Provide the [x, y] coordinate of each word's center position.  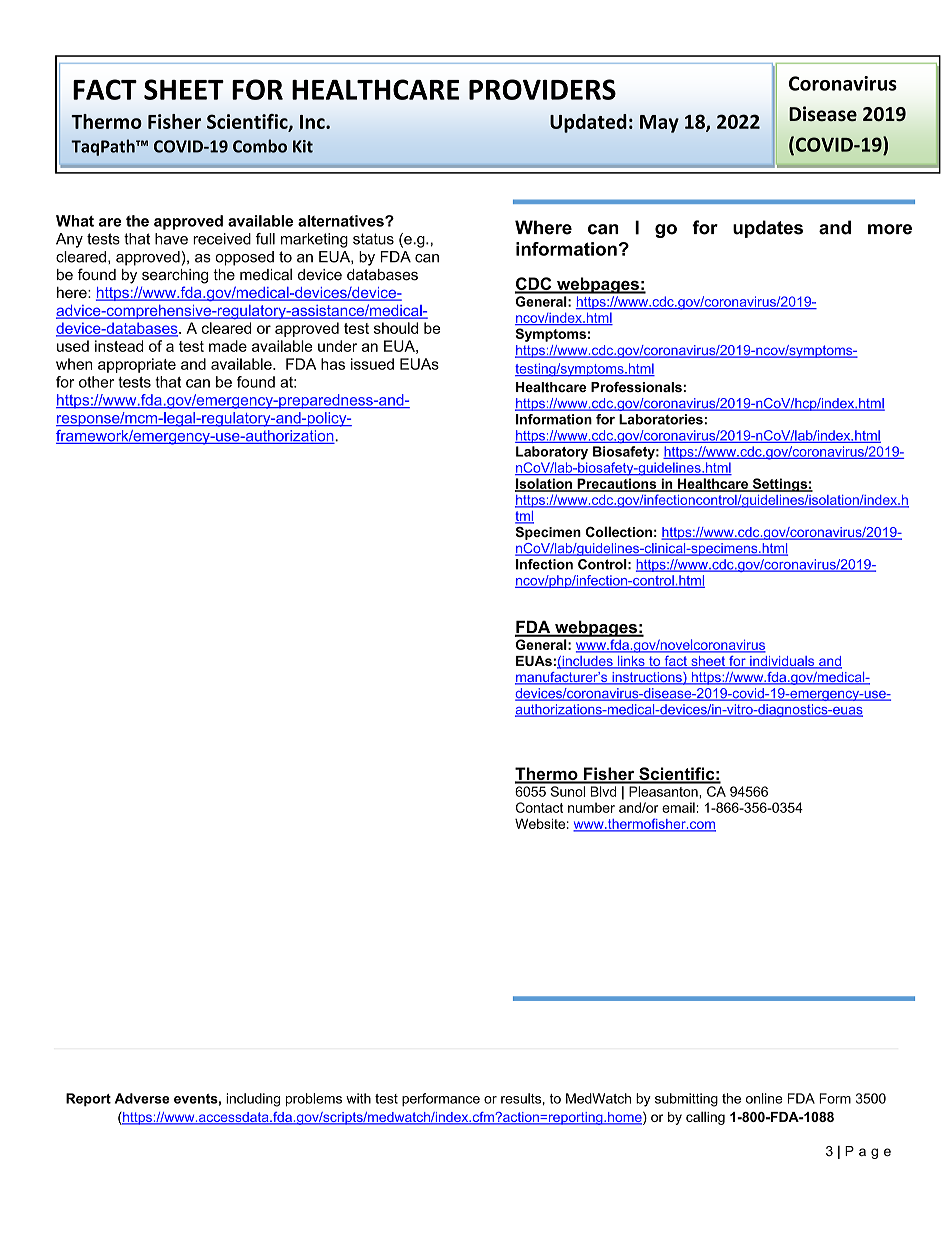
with [358, 1098]
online [764, 1098]
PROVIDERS [542, 89]
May [659, 124]
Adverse [142, 1098]
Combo [260, 146]
